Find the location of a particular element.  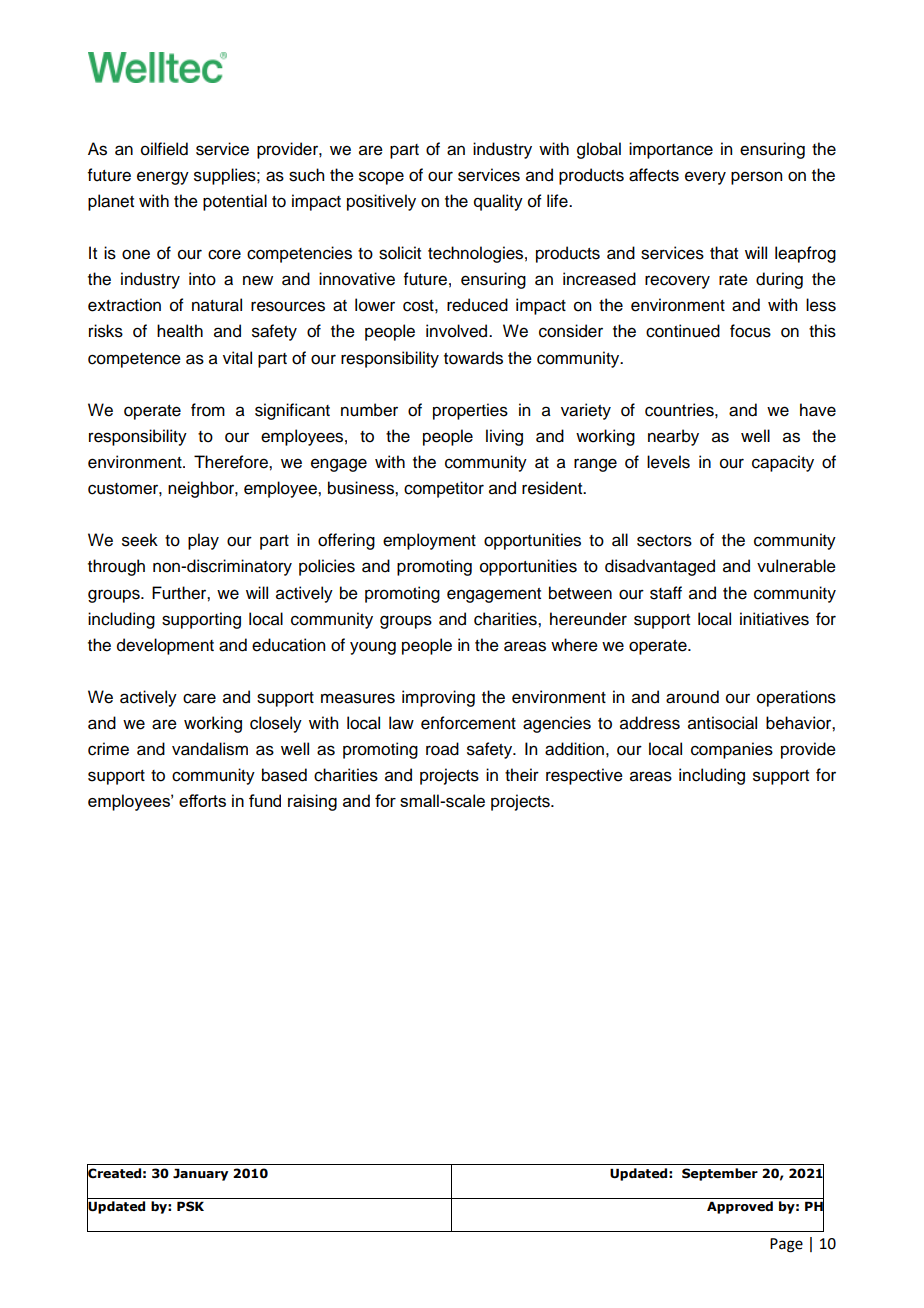

person is located at coordinates (756, 178).
